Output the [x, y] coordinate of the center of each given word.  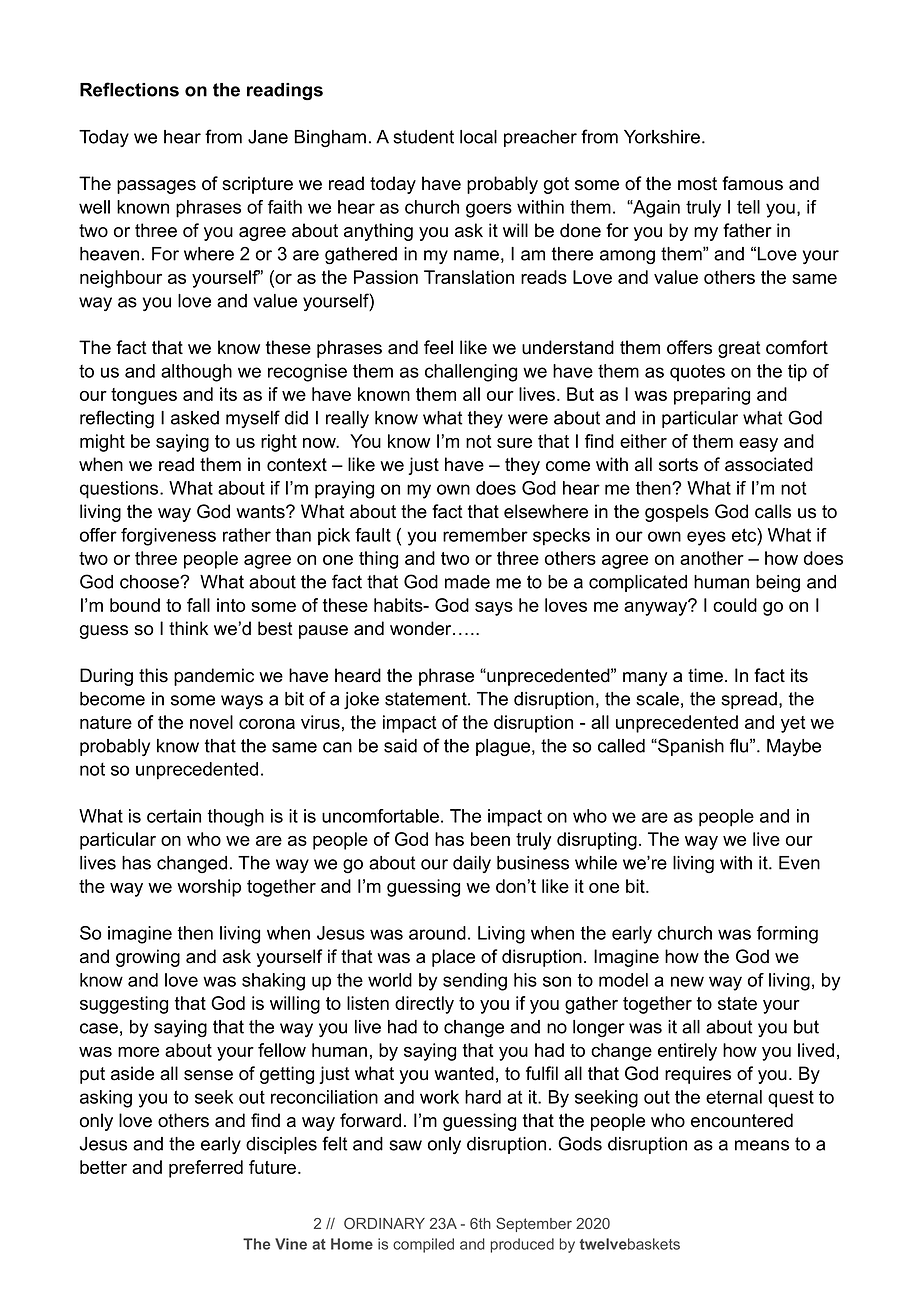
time [705, 675]
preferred [206, 1169]
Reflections [129, 89]
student [423, 137]
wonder [422, 628]
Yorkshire [663, 137]
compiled [423, 1245]
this [153, 675]
